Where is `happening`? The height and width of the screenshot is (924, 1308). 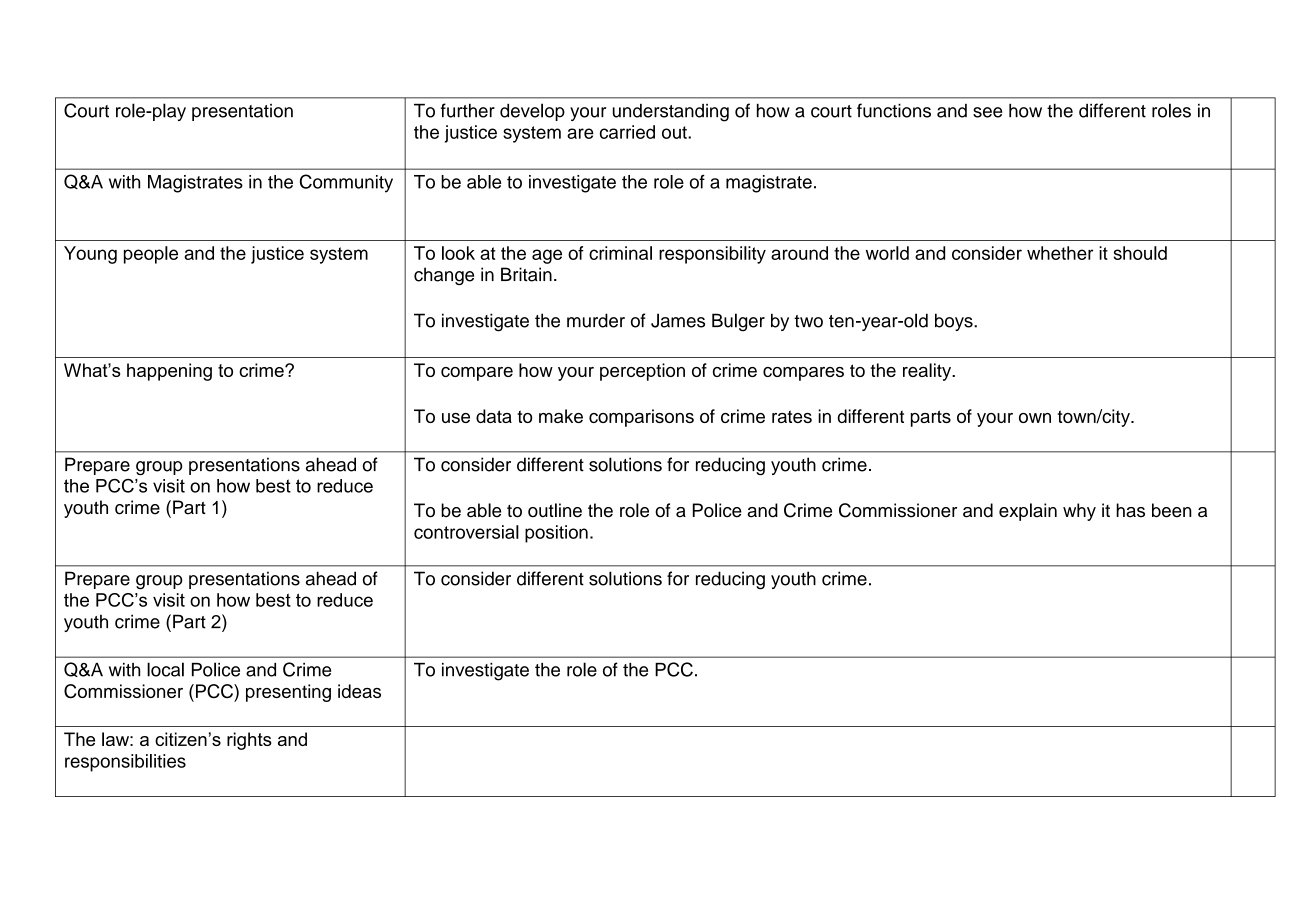
happening is located at coordinates (169, 372).
